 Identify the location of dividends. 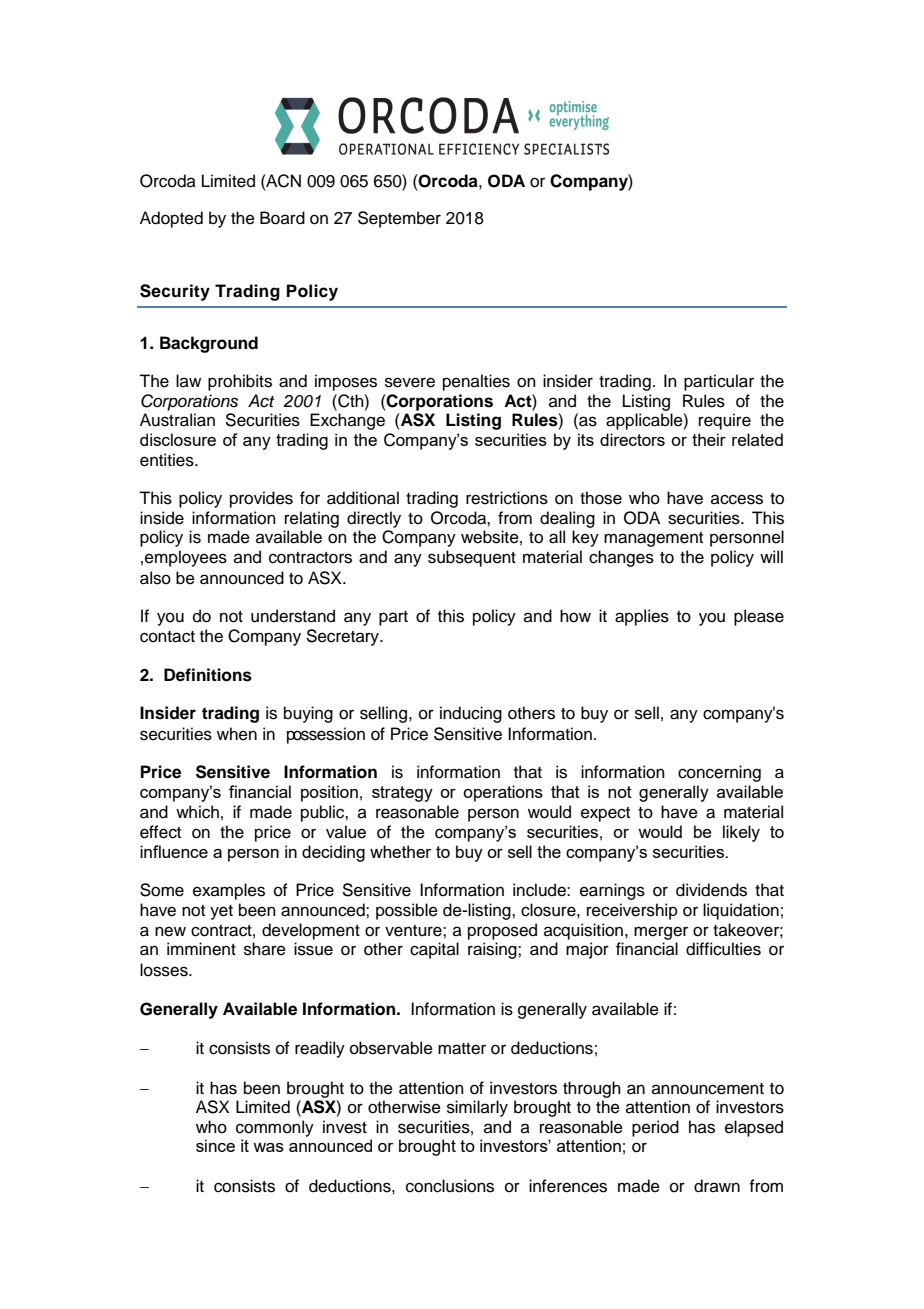
(711, 890).
